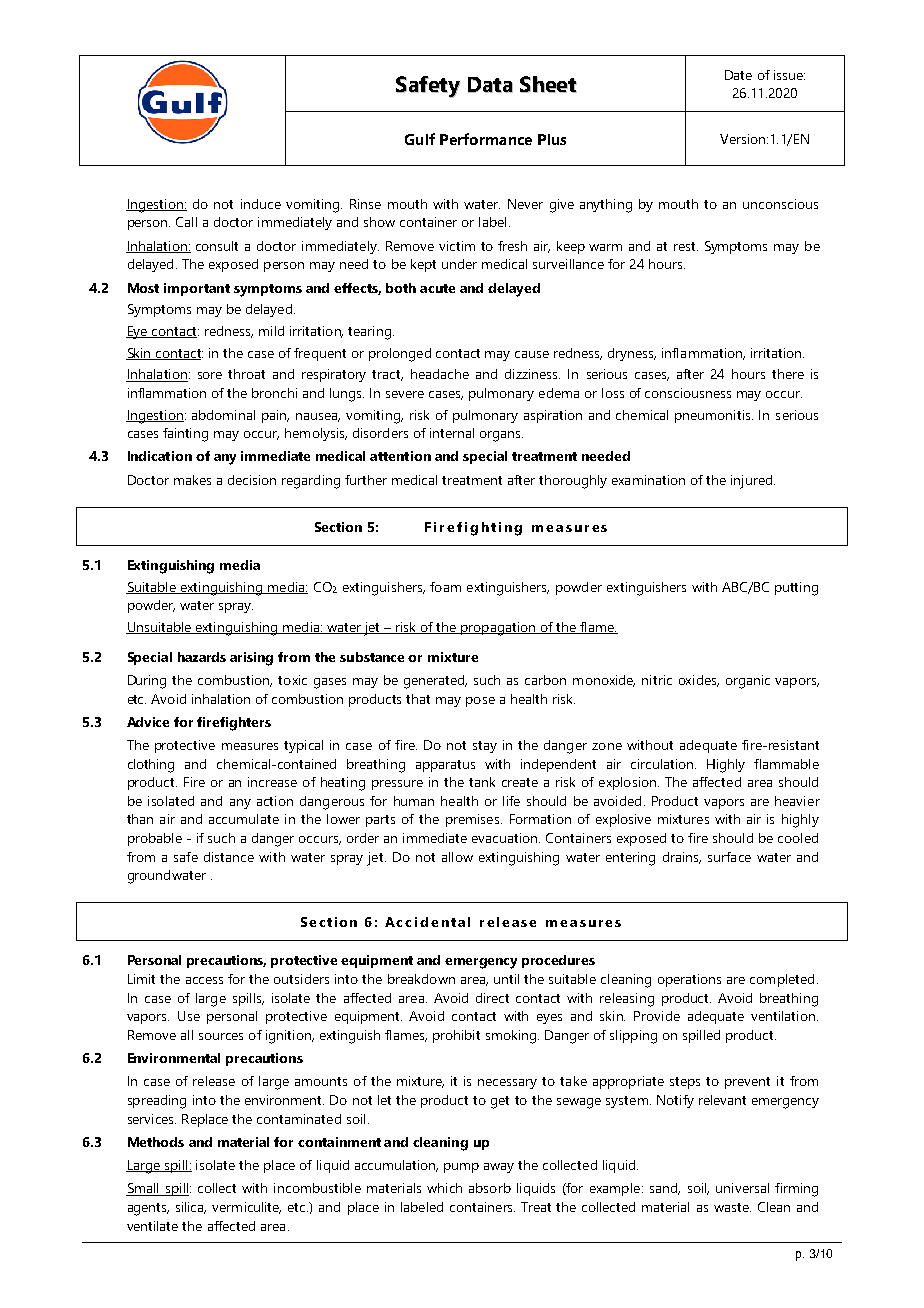 Image resolution: width=924 pixels, height=1308 pixels. I want to click on surface, so click(729, 857).
